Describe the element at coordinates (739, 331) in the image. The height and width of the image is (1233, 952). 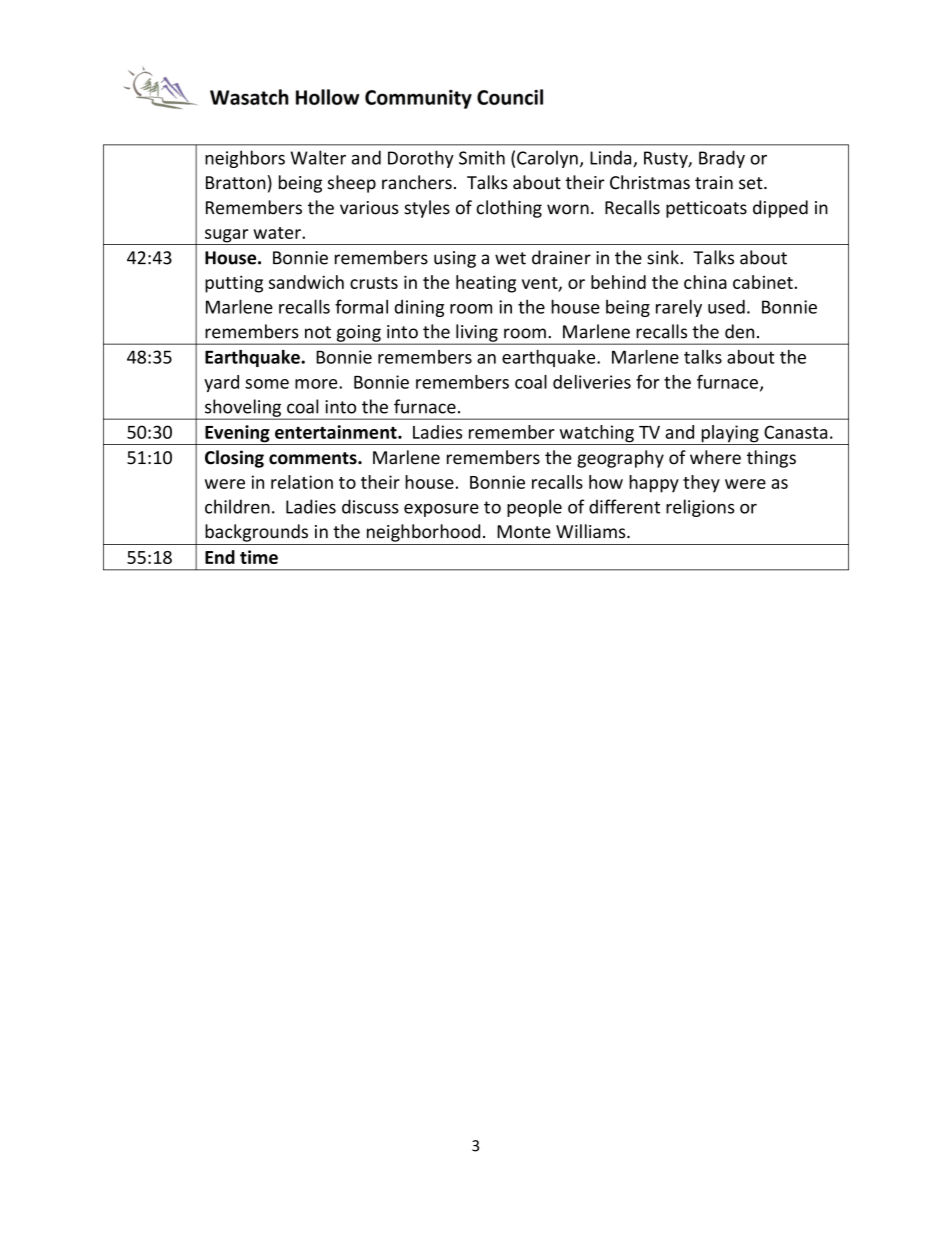
I see `den` at that location.
